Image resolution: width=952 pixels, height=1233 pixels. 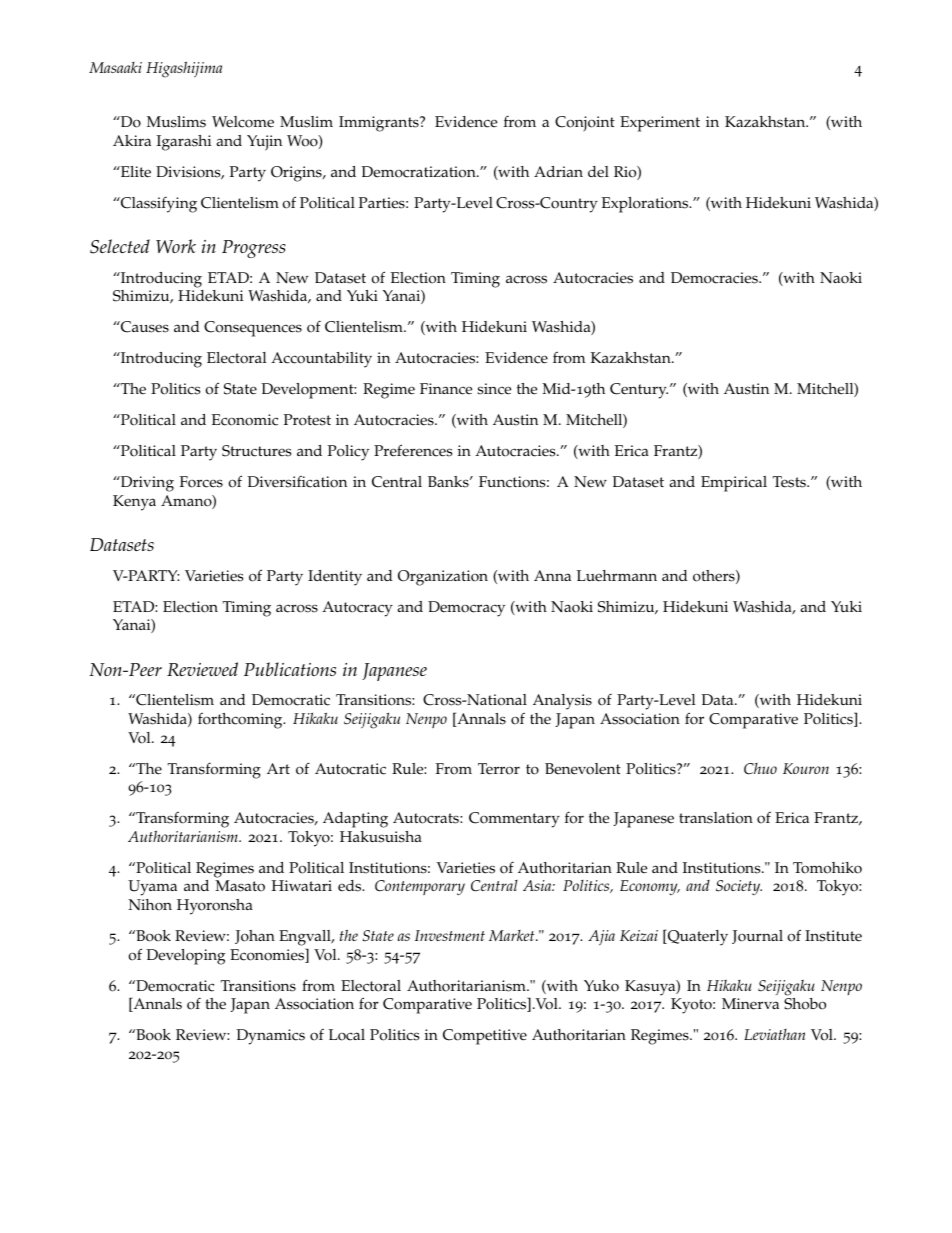 I want to click on Democracy, so click(x=466, y=609).
